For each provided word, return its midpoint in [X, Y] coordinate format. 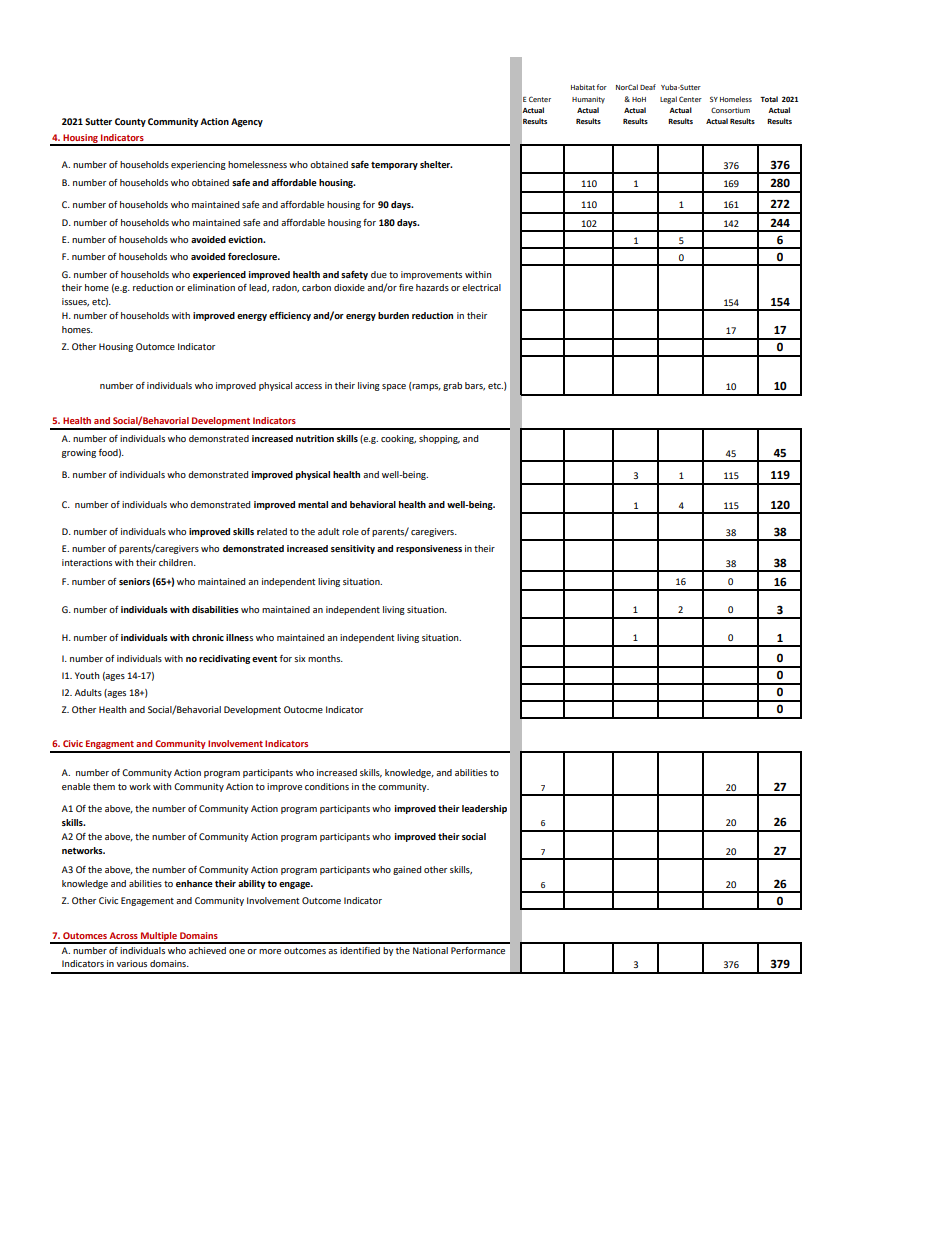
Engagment [110, 746]
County [130, 122]
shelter [436, 164]
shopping [439, 439]
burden [393, 315]
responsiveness [429, 549]
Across [123, 935]
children [177, 562]
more [270, 951]
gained [407, 870]
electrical [481, 287]
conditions [327, 786]
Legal [668, 100]
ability [251, 884]
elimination [211, 287]
